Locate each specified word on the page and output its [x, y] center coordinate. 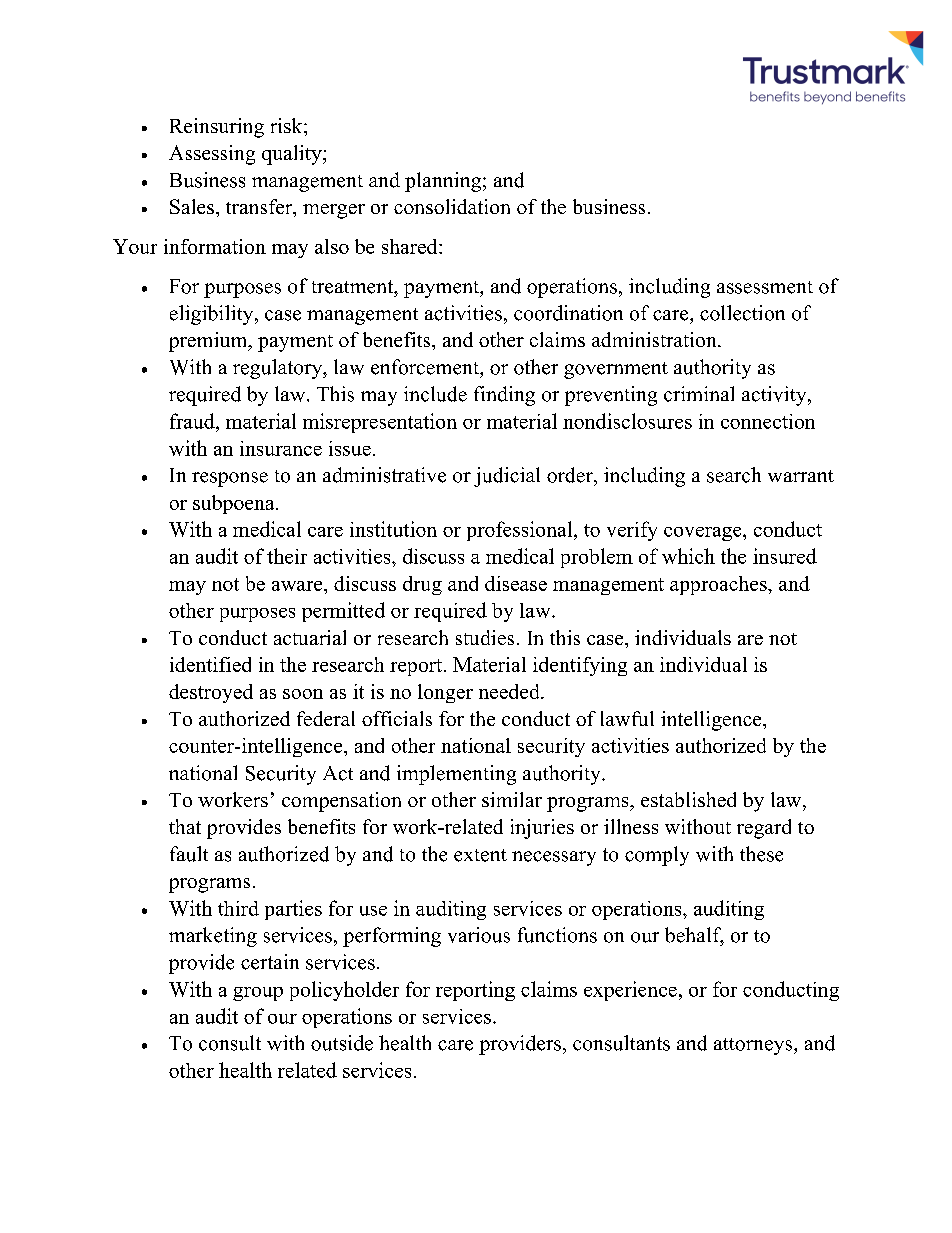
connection [768, 421]
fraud [193, 421]
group [258, 994]
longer [445, 693]
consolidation [452, 206]
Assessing [212, 155]
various [479, 935]
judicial [507, 477]
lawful [627, 718]
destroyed [211, 693]
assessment [765, 287]
